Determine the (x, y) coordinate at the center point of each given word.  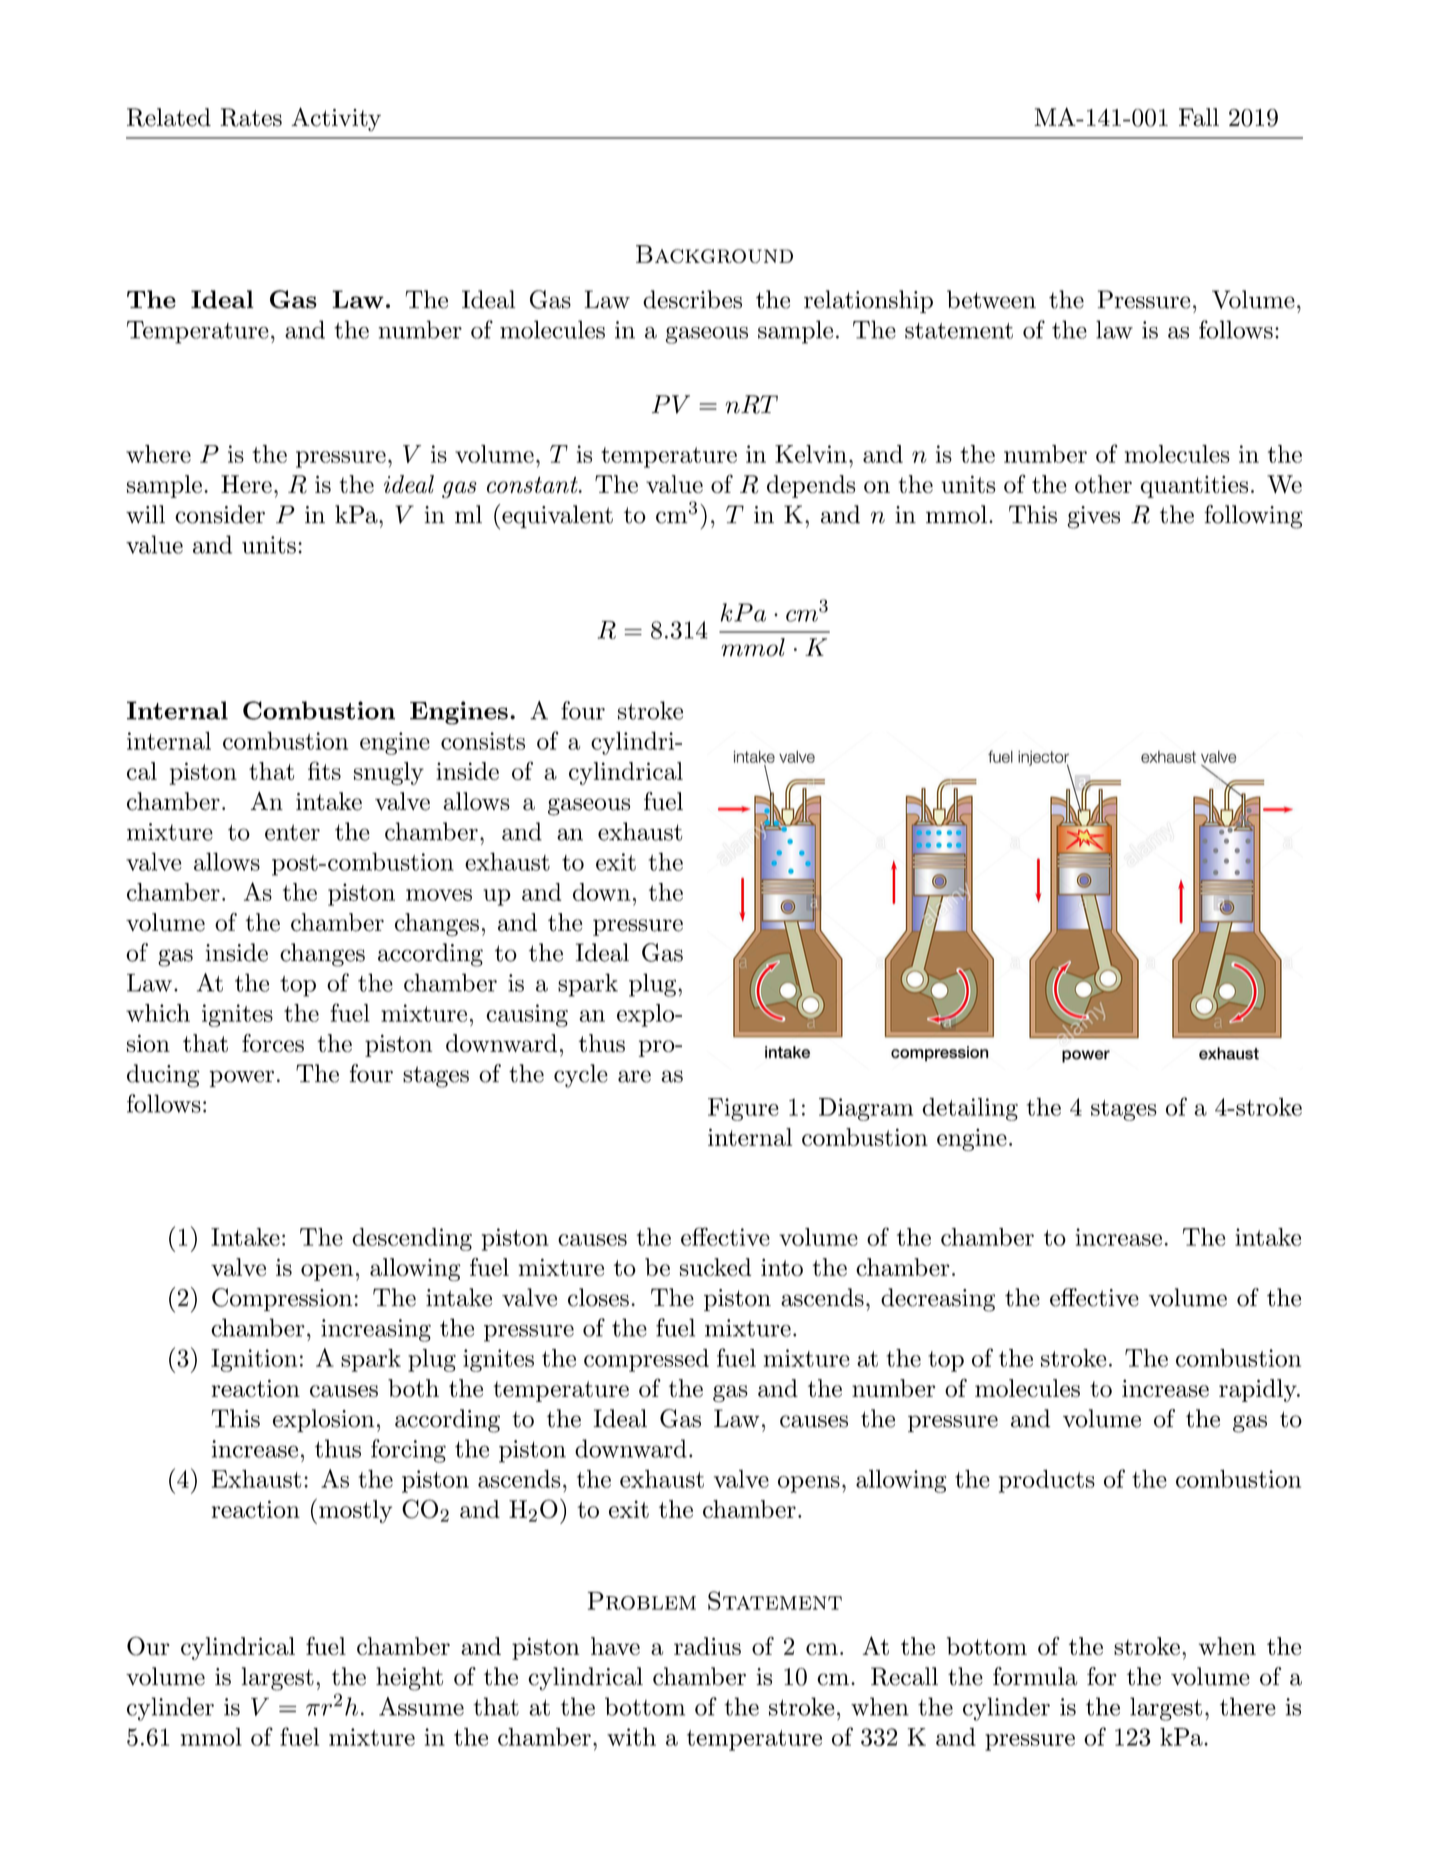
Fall (1199, 117)
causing (527, 1015)
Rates (251, 117)
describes (692, 299)
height (409, 1679)
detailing (970, 1109)
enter (292, 832)
